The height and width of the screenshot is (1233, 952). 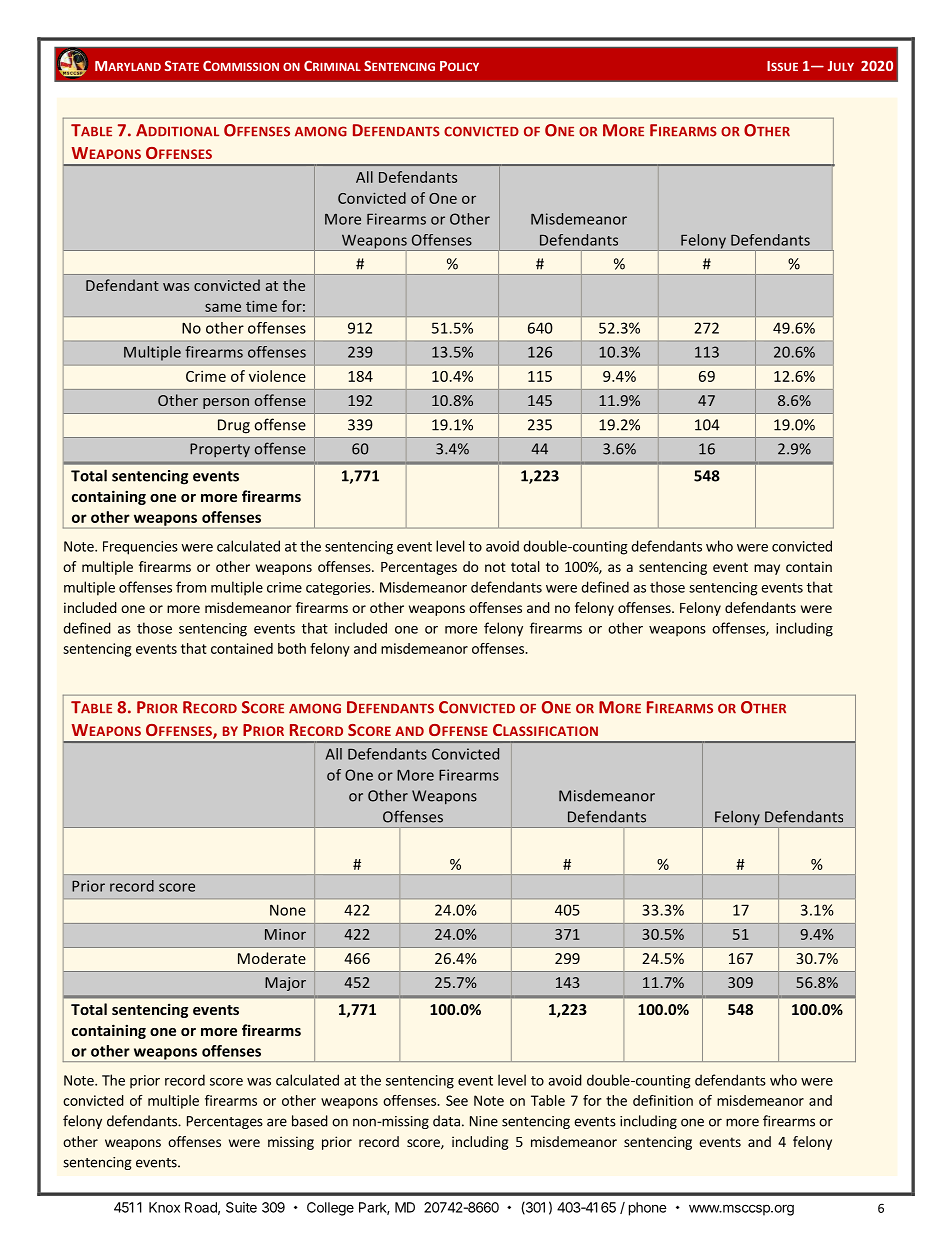 I want to click on Nine, so click(x=484, y=1121).
